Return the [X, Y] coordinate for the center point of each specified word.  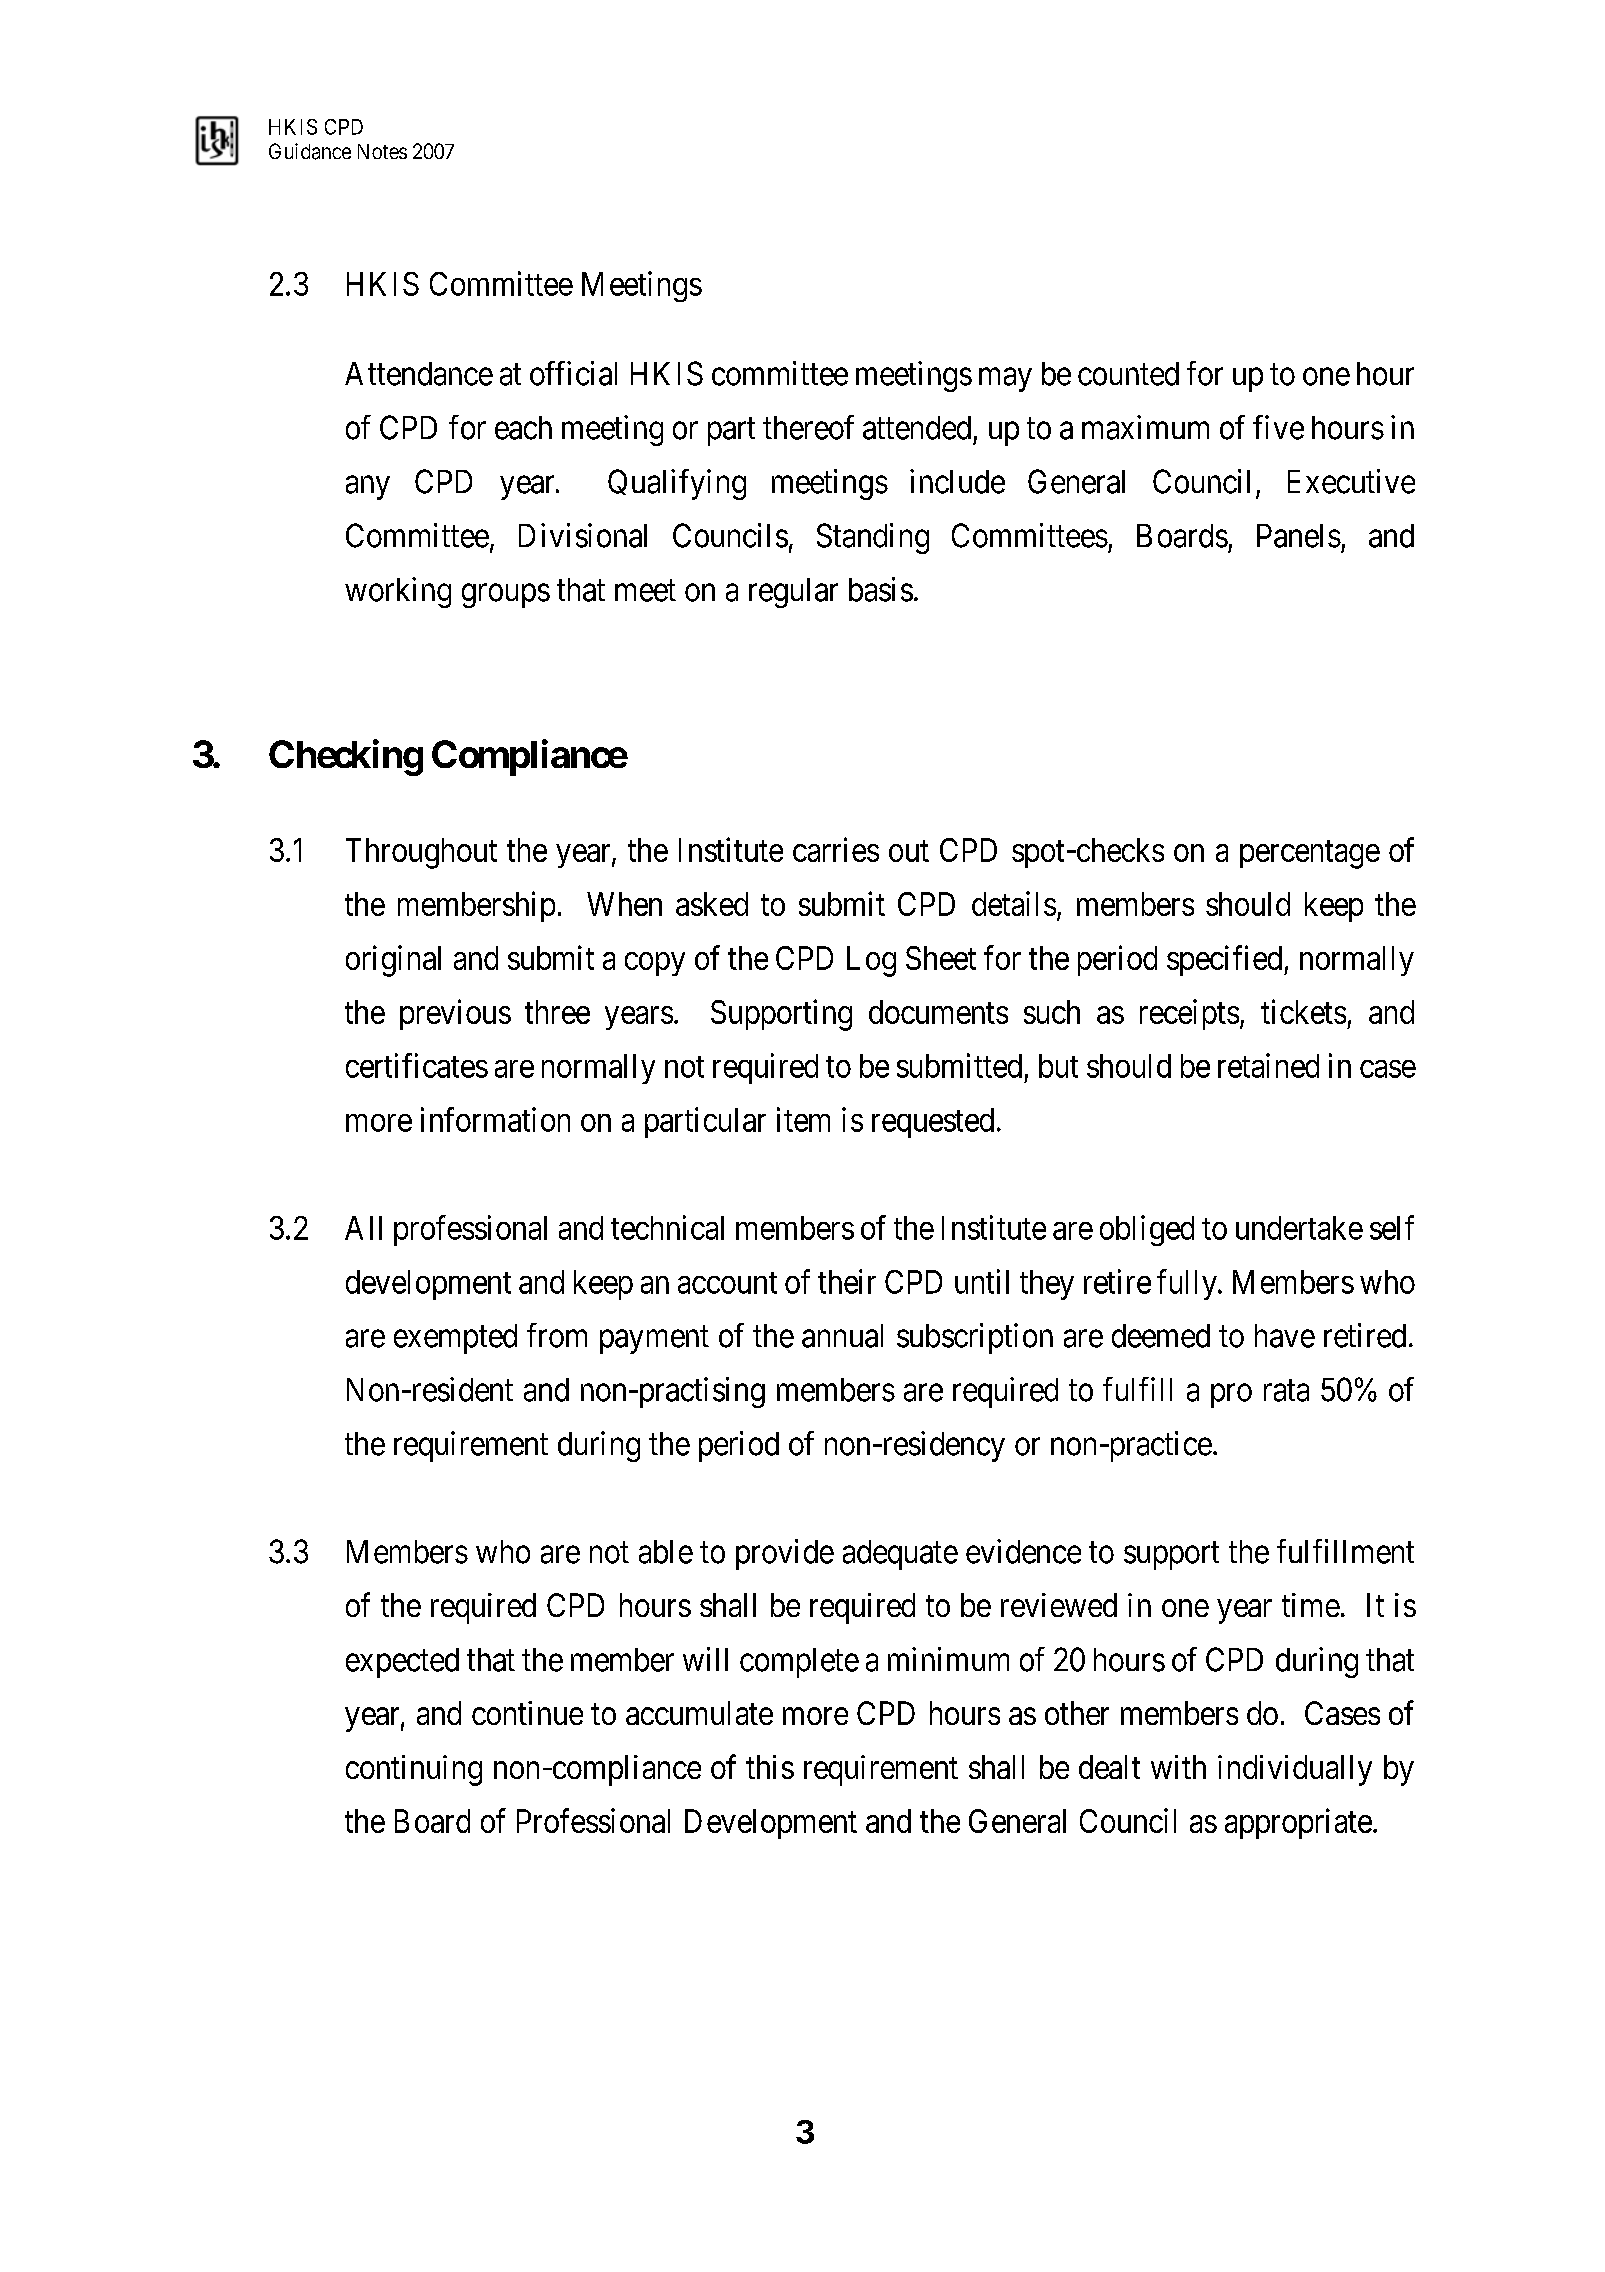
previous [455, 1014]
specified [1226, 960]
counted [1128, 374]
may [1005, 380]
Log [871, 961]
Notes [382, 151]
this [770, 1767]
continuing [414, 1770]
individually [1295, 1770]
